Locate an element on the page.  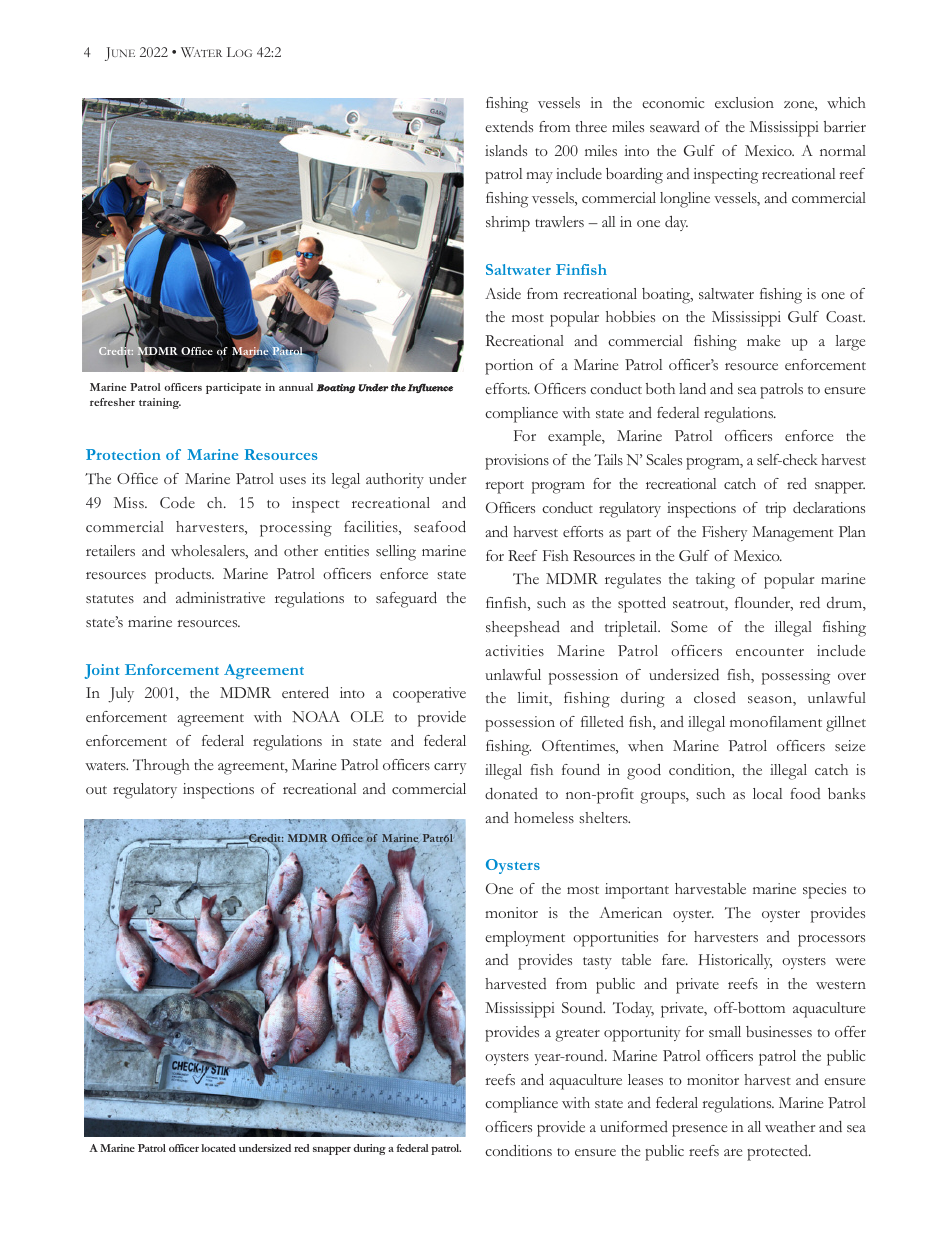
make is located at coordinates (763, 340).
